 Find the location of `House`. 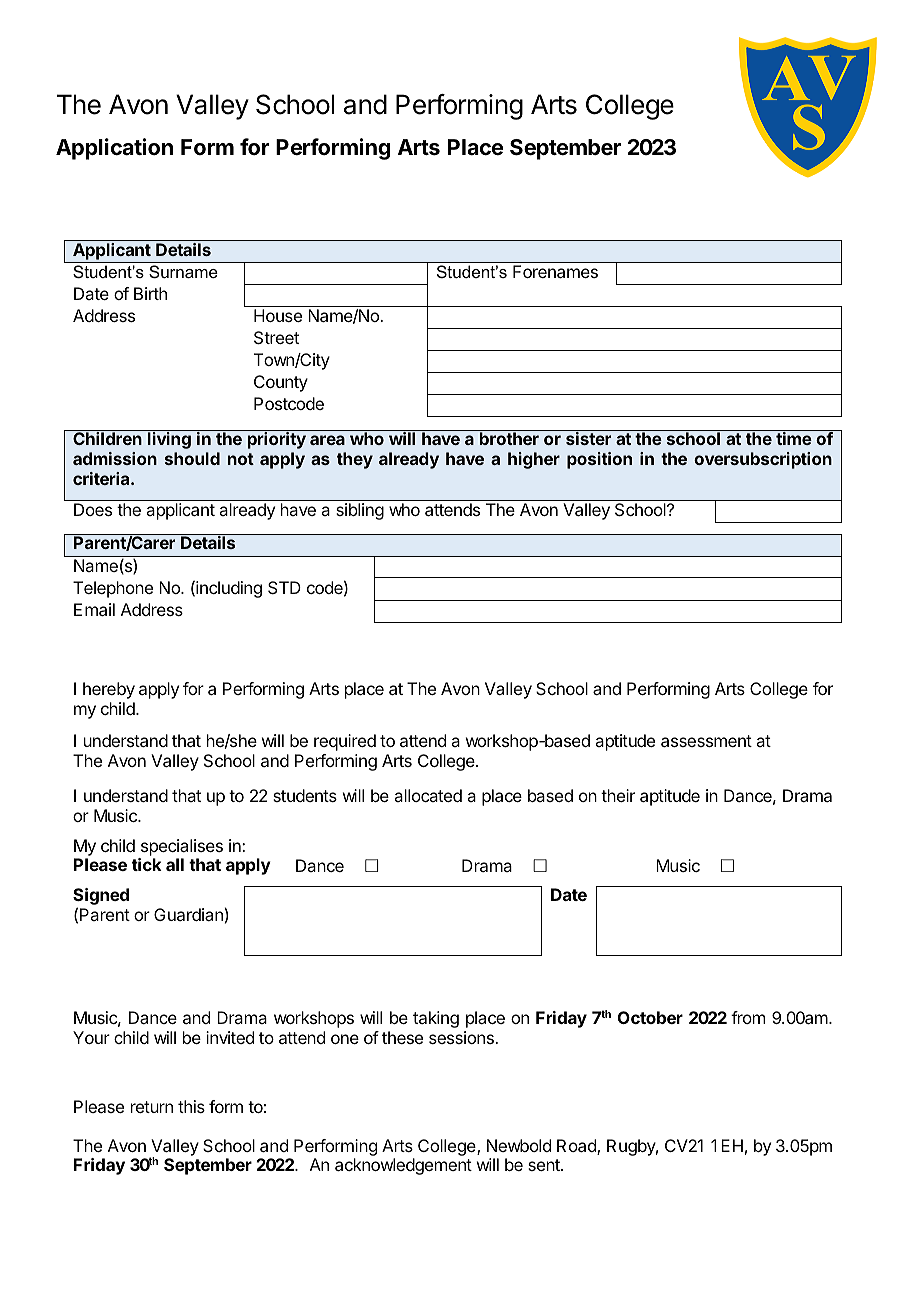

House is located at coordinates (278, 315).
